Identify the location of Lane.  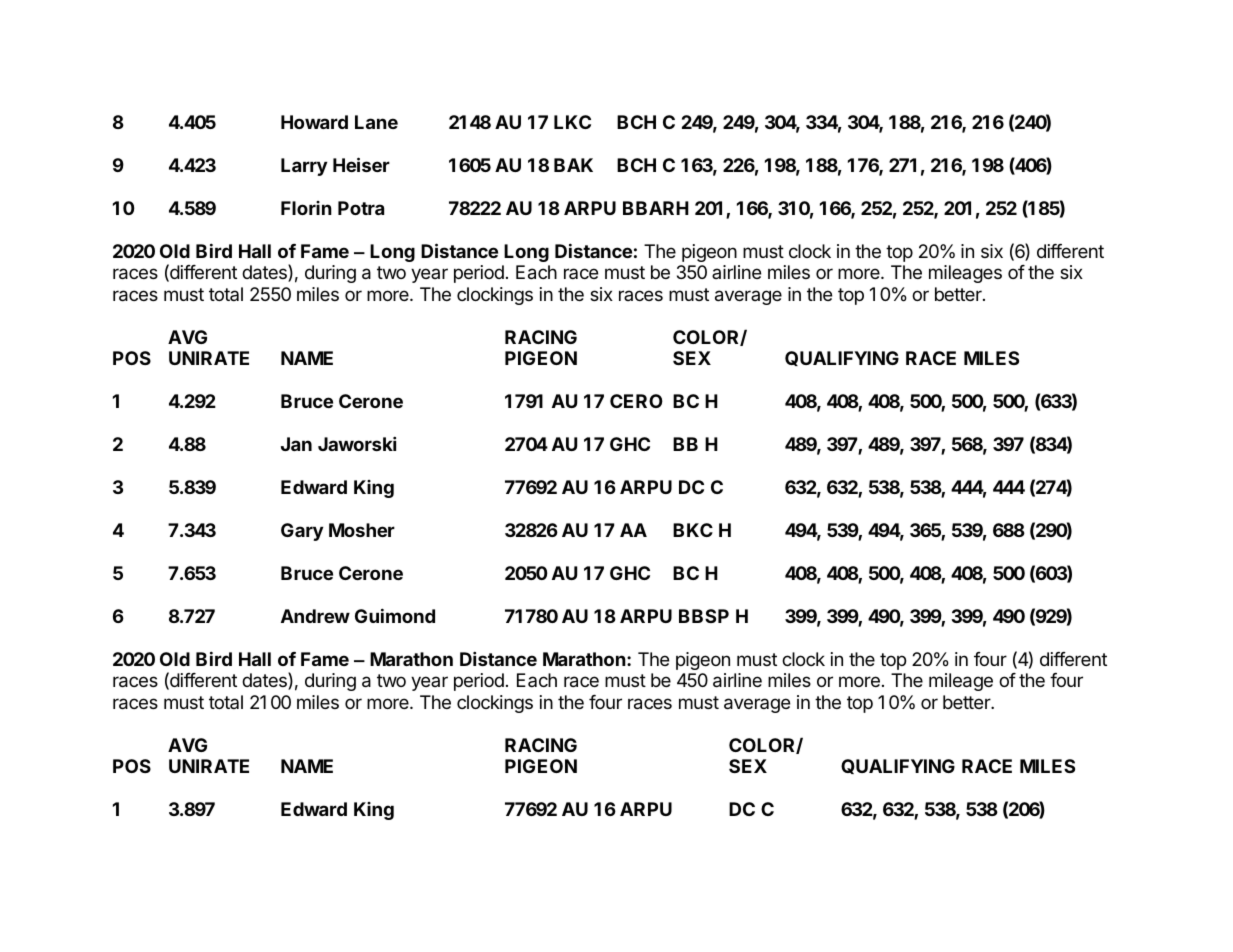
(376, 122).
